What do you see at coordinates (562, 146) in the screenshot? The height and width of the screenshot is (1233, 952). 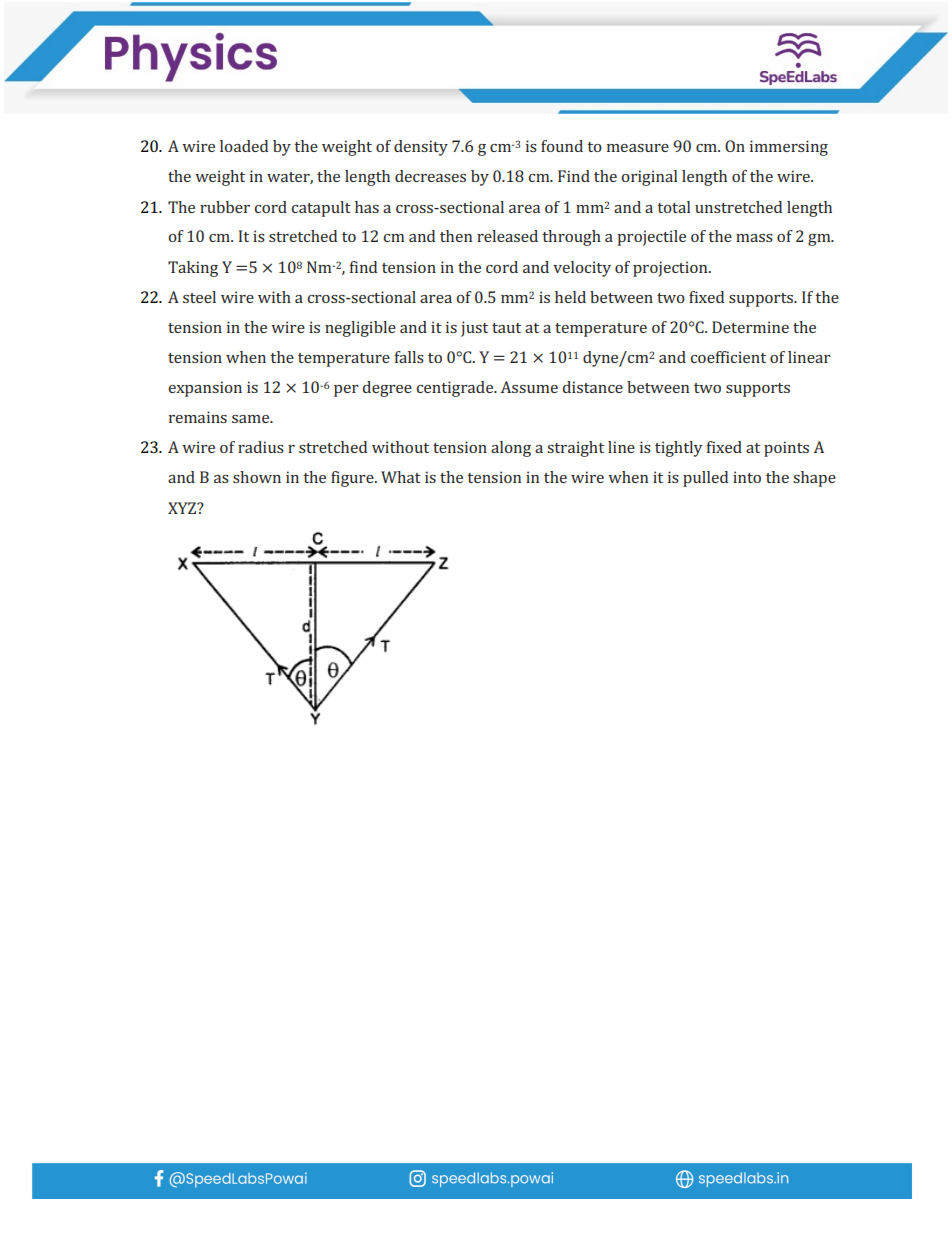 I see `found` at bounding box center [562, 146].
